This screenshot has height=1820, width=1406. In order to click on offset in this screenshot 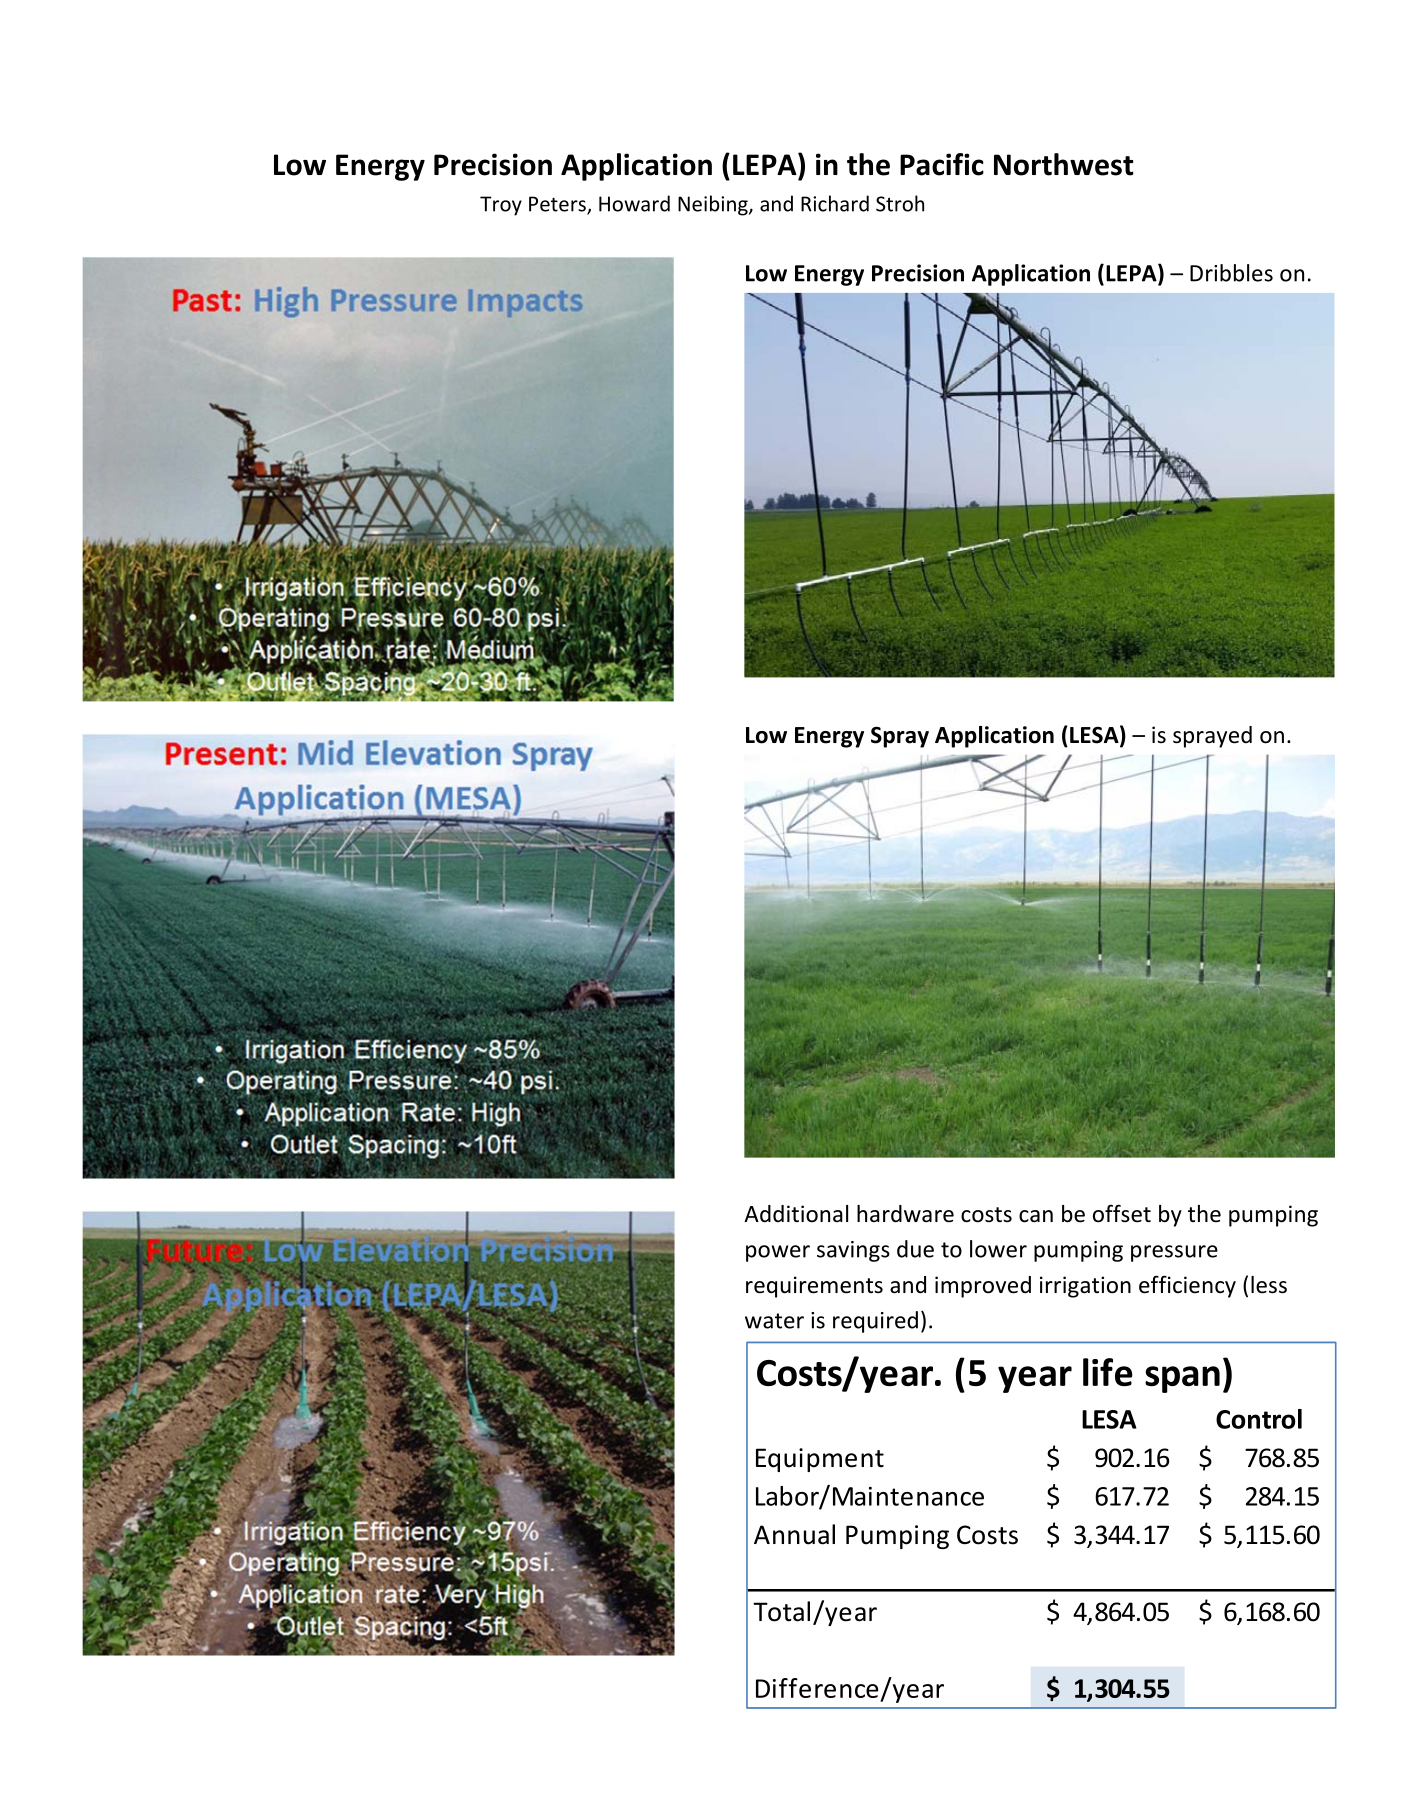, I will do `click(1122, 1213)`.
